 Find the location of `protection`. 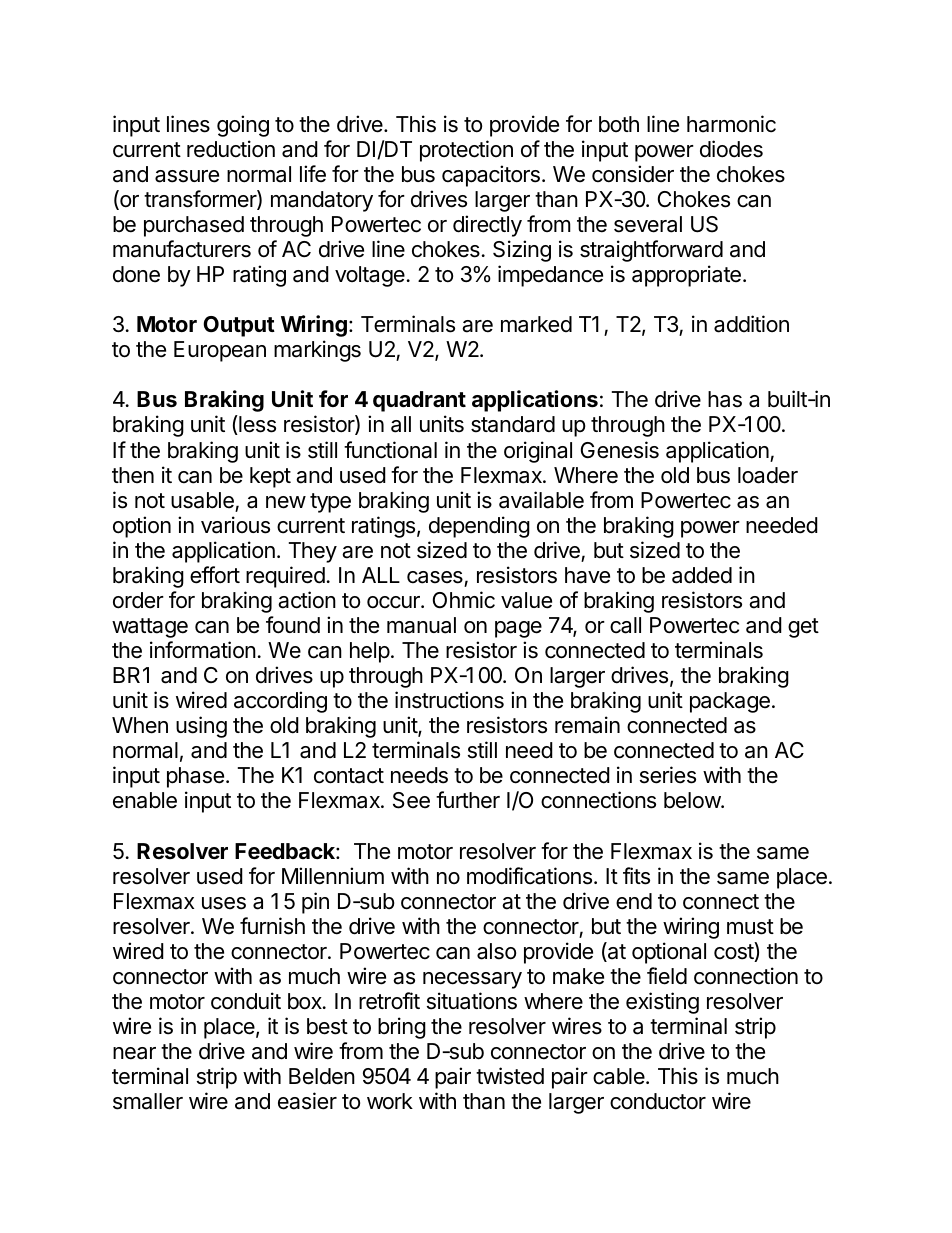

protection is located at coordinates (466, 151).
